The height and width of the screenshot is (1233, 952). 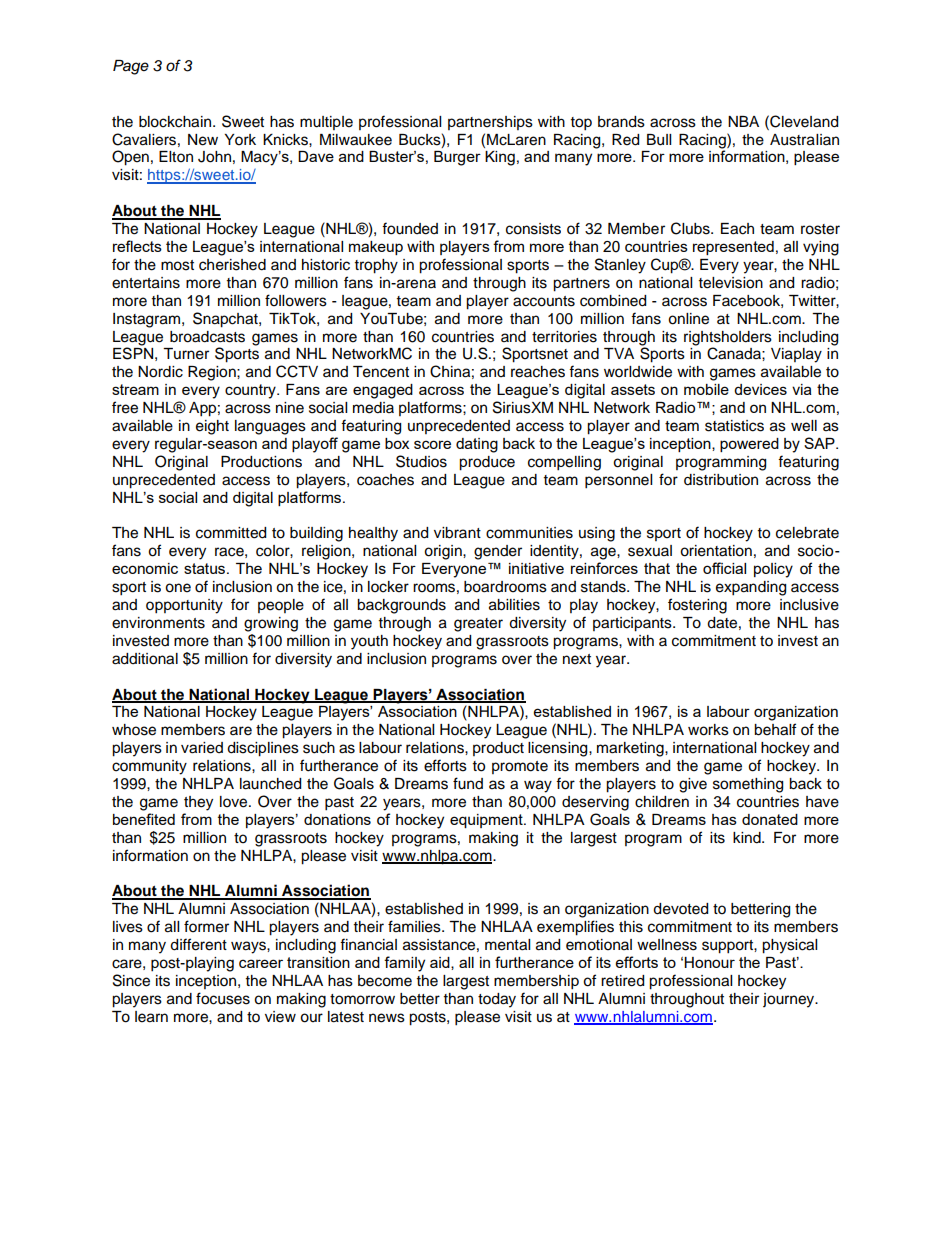 What do you see at coordinates (457, 533) in the screenshot?
I see `vibrant` at bounding box center [457, 533].
